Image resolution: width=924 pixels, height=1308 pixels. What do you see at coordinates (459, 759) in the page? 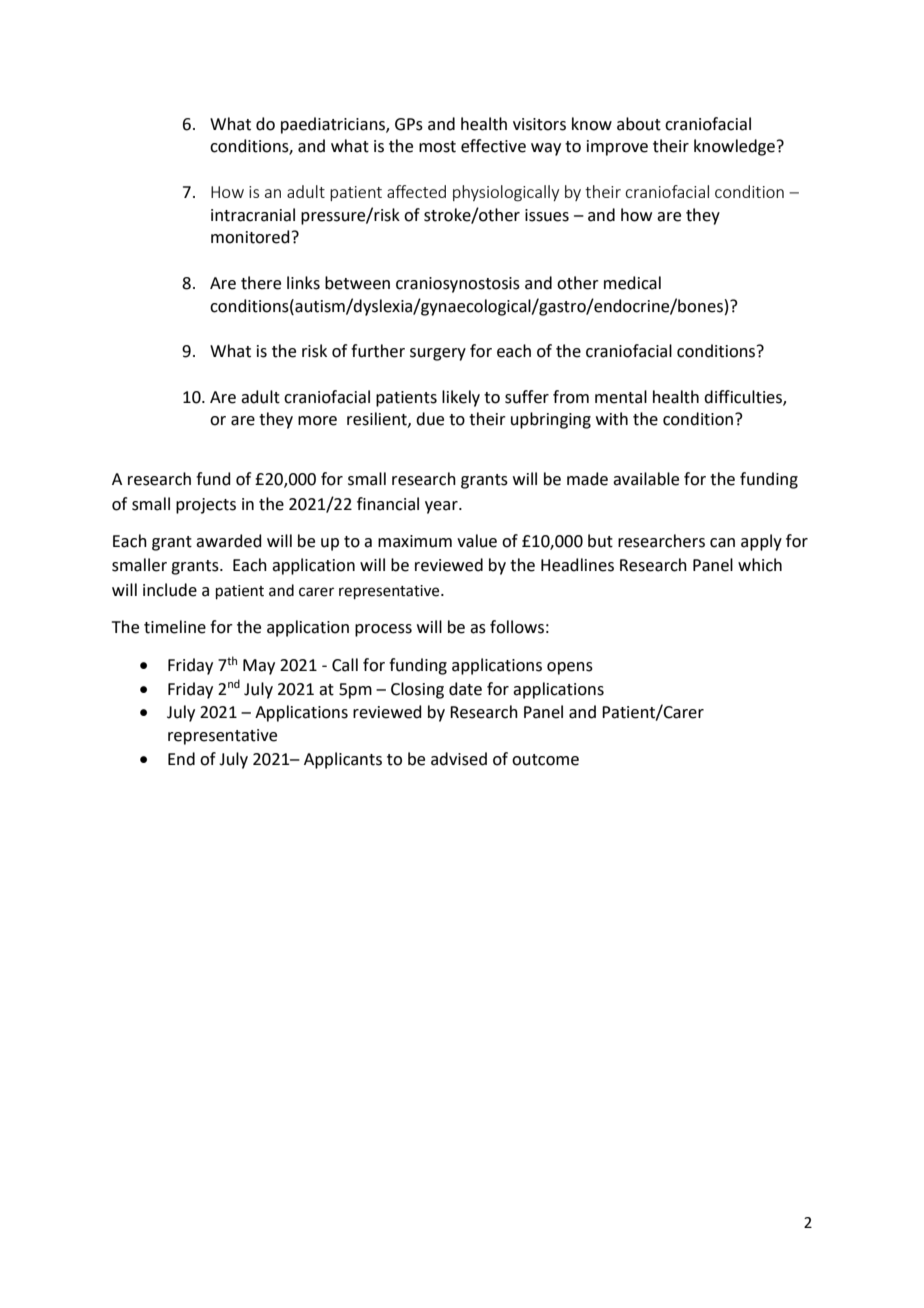
I see `advised` at bounding box center [459, 759].
